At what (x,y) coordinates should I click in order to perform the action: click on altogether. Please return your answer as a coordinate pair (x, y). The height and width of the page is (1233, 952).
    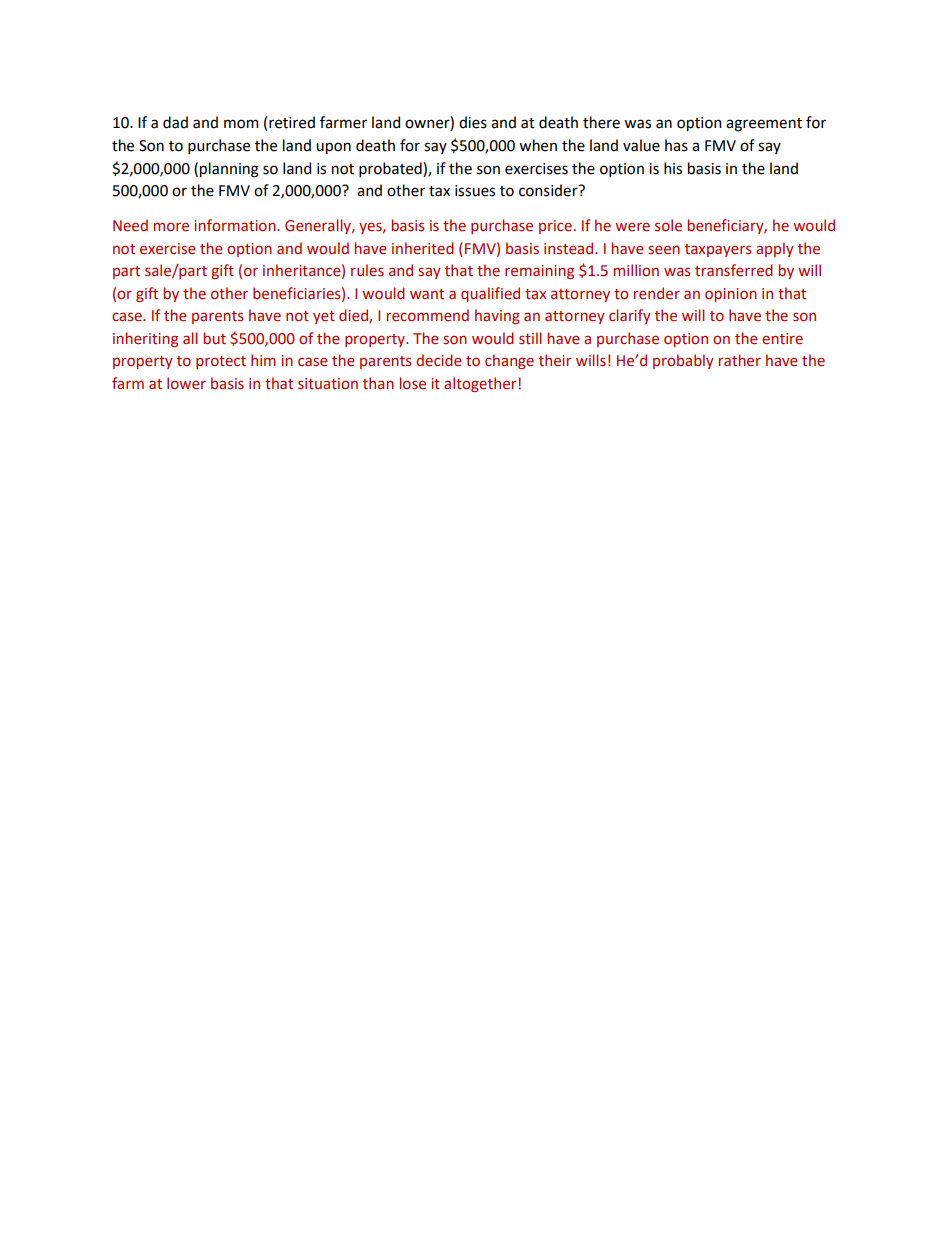
    Looking at the image, I should click on (481, 384).
